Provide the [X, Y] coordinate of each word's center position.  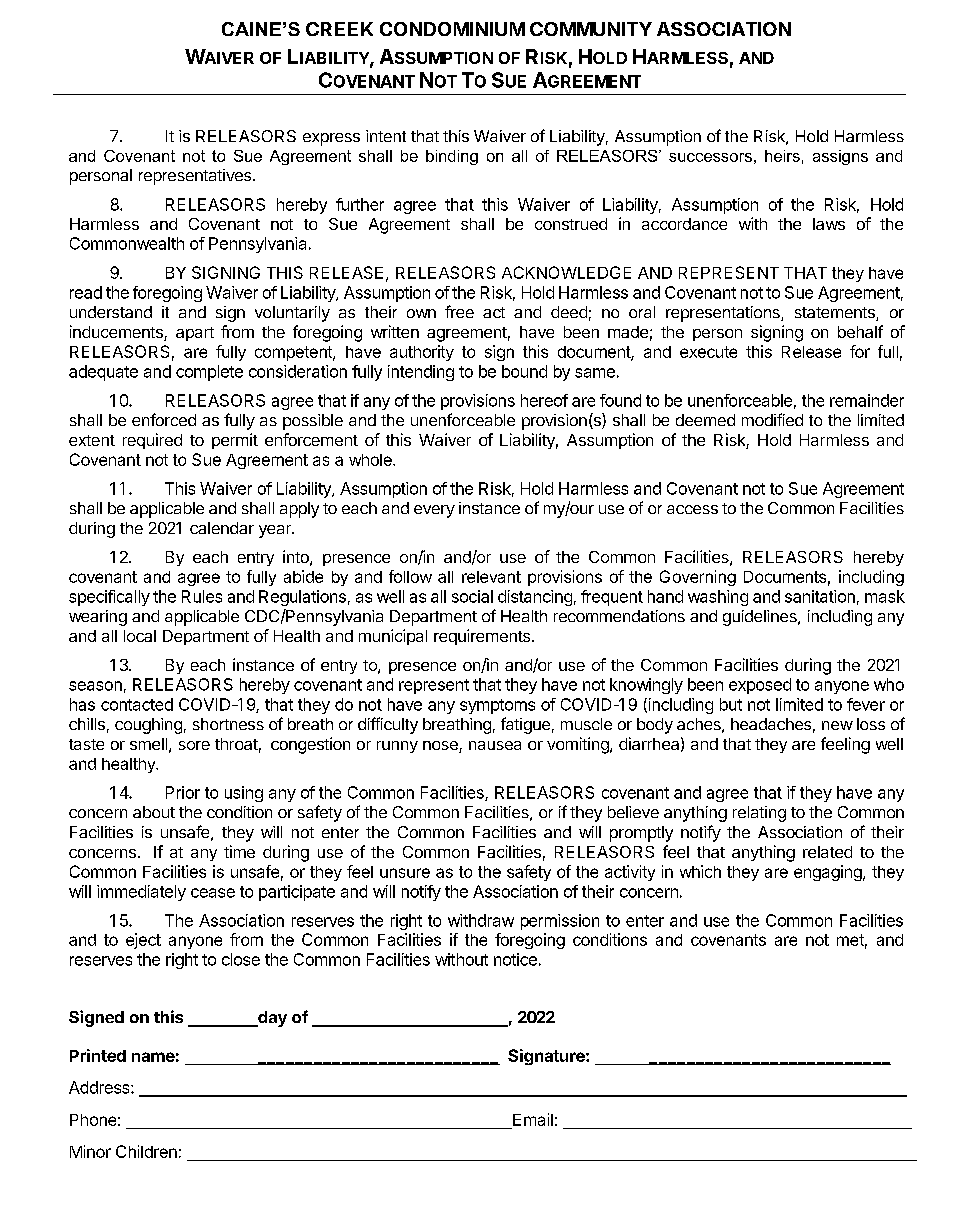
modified [772, 419]
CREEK [339, 29]
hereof [544, 400]
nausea [495, 745]
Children [146, 1151]
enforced [164, 419]
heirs [782, 156]
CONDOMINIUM [452, 29]
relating [759, 814]
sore [194, 745]
